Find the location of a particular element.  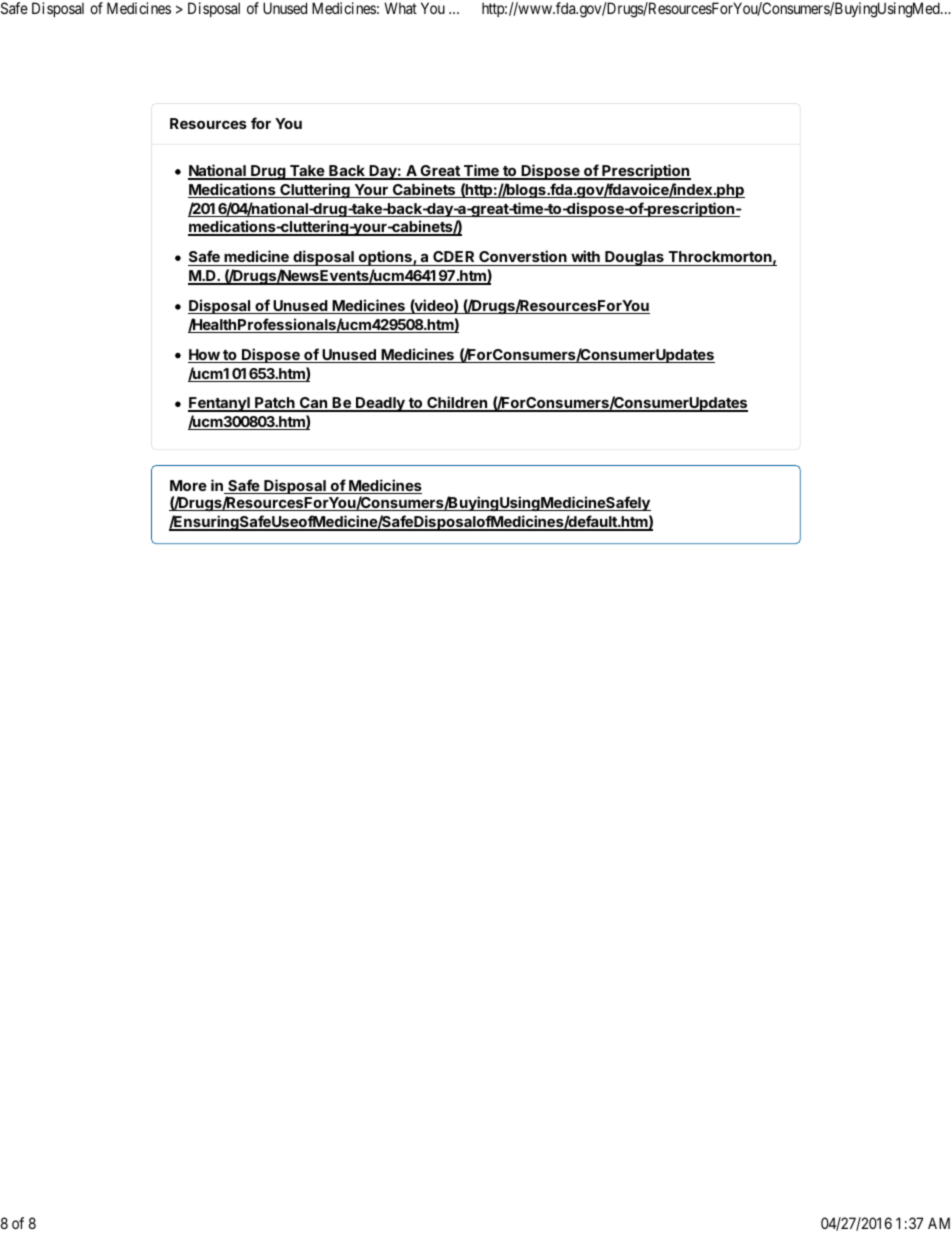

Douglas is located at coordinates (634, 258).
